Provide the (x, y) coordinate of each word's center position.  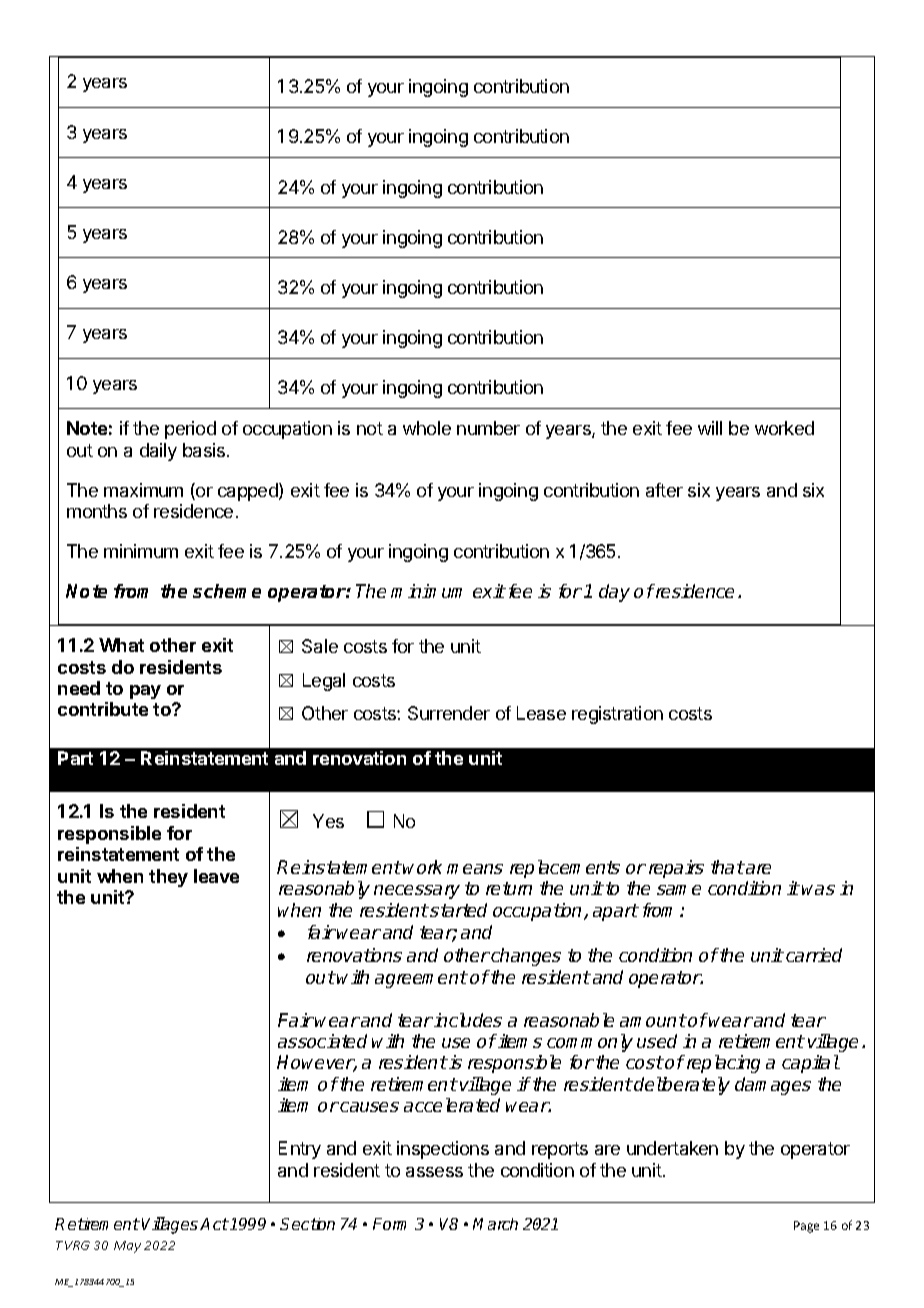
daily (158, 452)
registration (617, 715)
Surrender (449, 713)
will (710, 428)
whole (427, 428)
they (168, 878)
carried (814, 955)
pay (145, 692)
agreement (421, 979)
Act (214, 1224)
